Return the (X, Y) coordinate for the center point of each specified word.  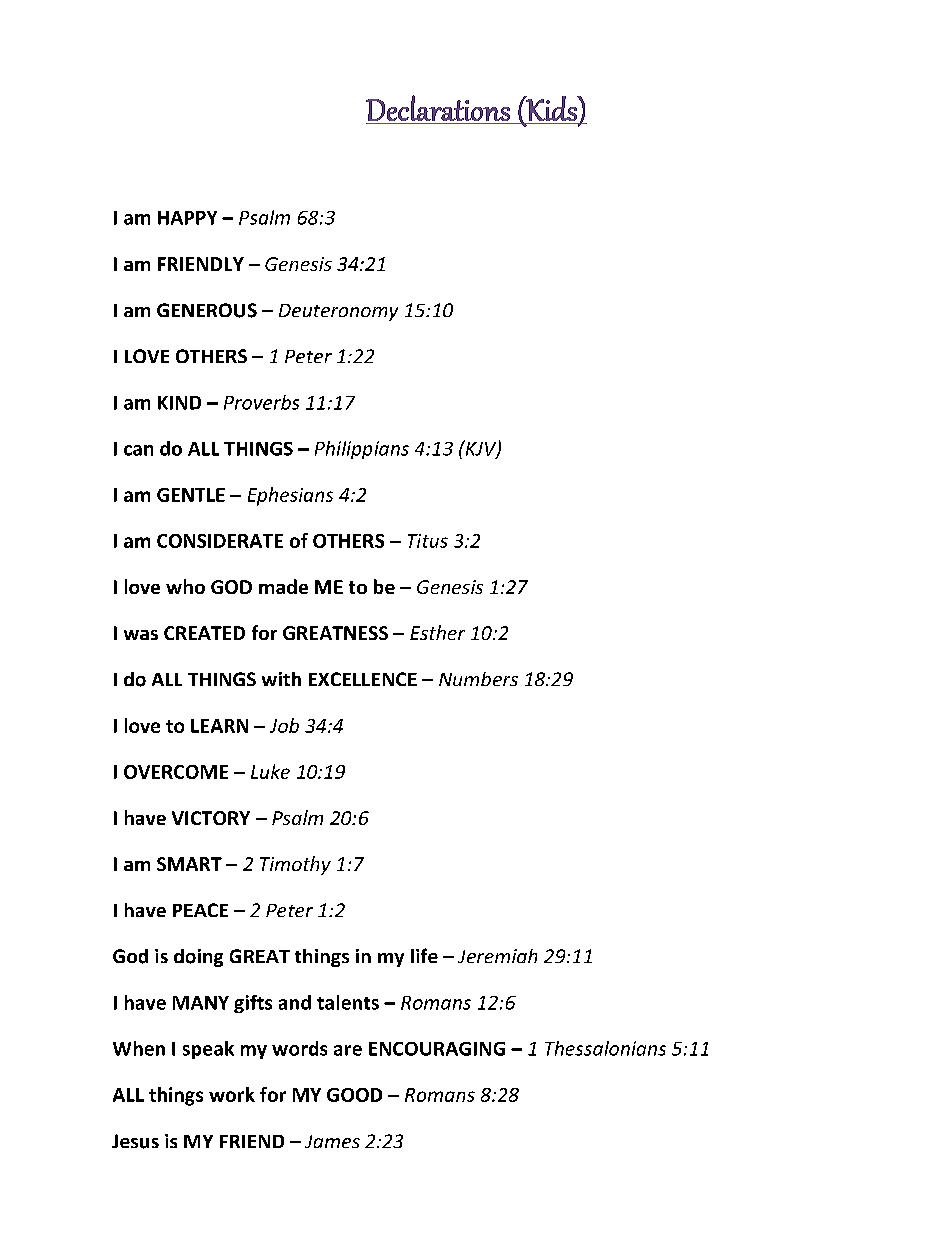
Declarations (438, 108)
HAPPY (187, 218)
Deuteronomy (338, 312)
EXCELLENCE (363, 679)
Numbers (478, 679)
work (232, 1094)
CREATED (204, 633)
